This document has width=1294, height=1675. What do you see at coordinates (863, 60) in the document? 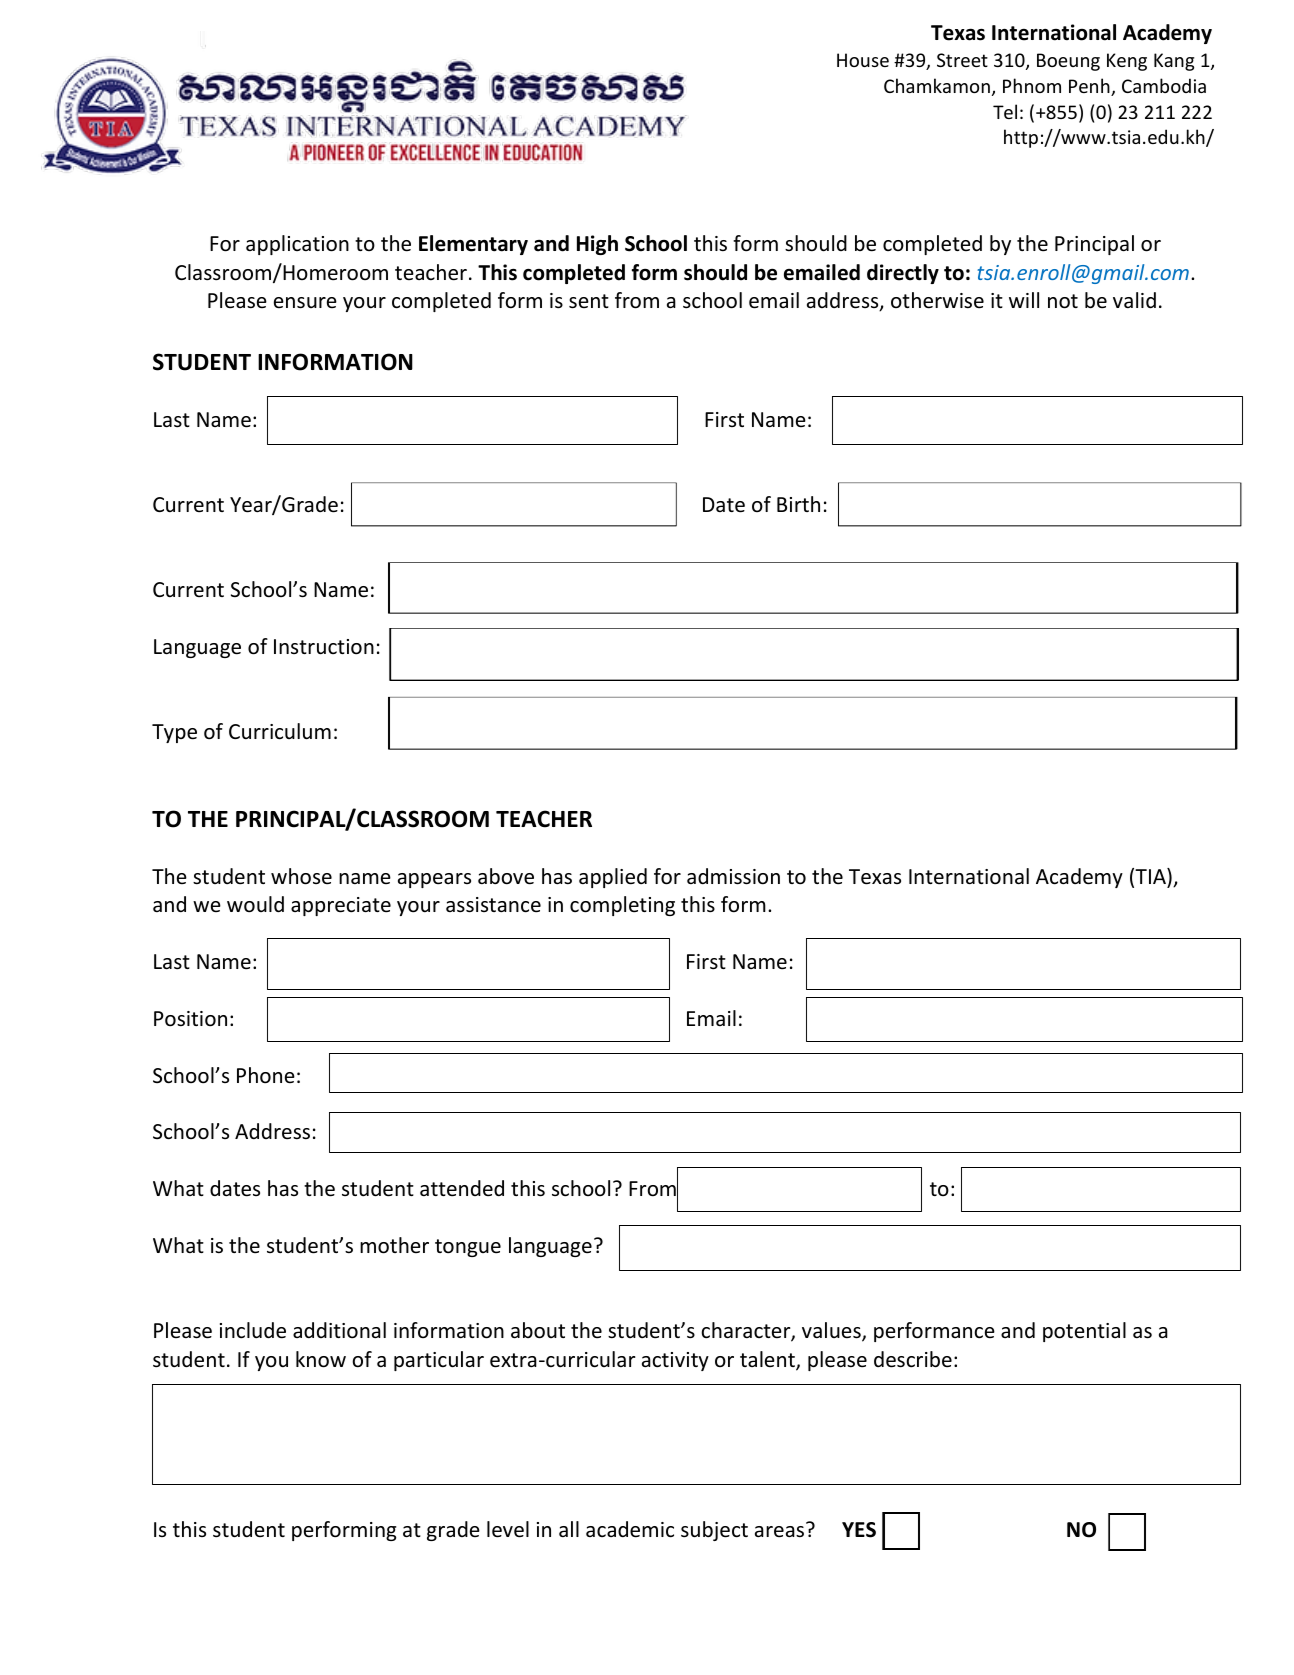
I see `House` at bounding box center [863, 60].
